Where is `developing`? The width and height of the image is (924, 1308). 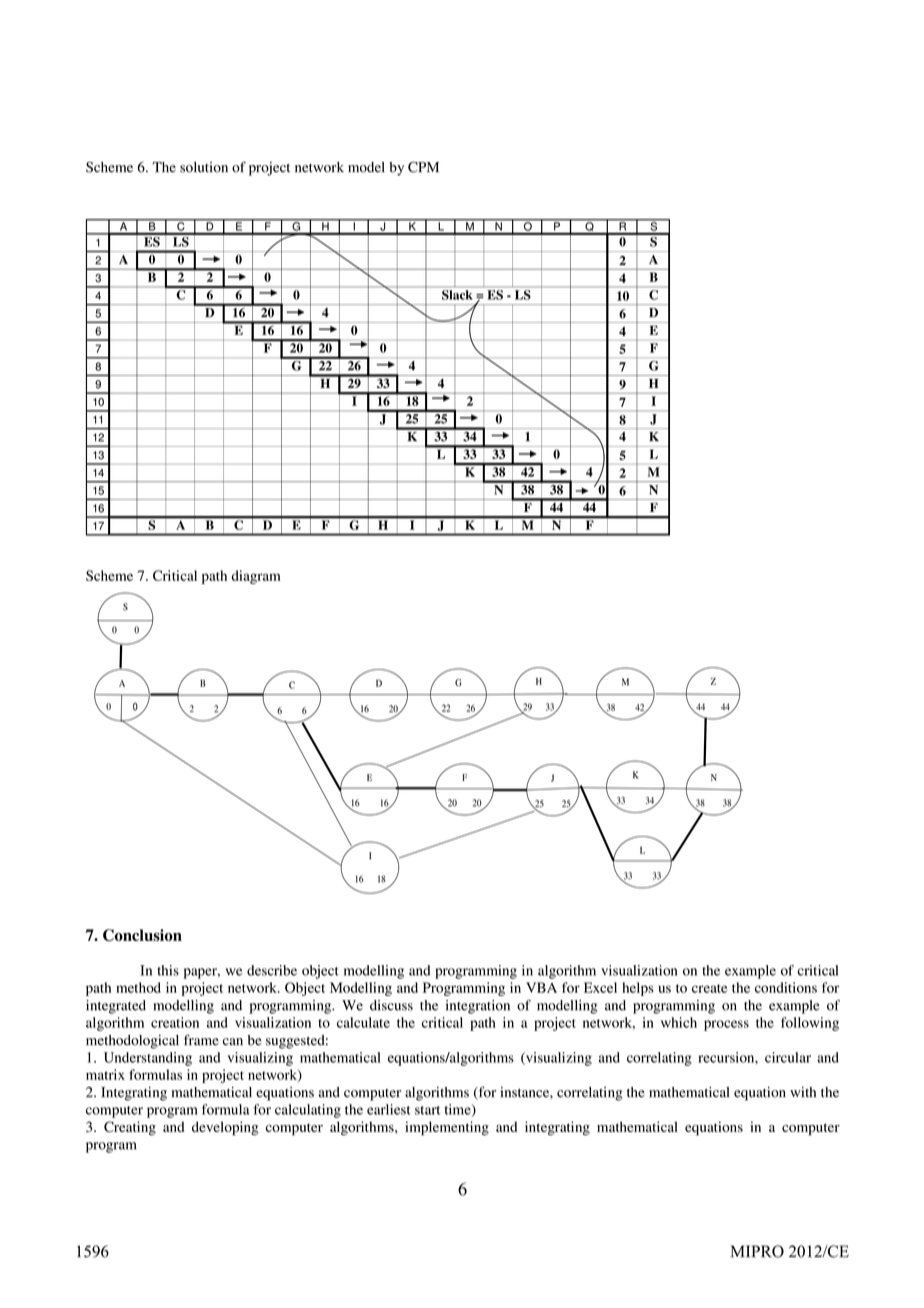 developing is located at coordinates (225, 1128).
